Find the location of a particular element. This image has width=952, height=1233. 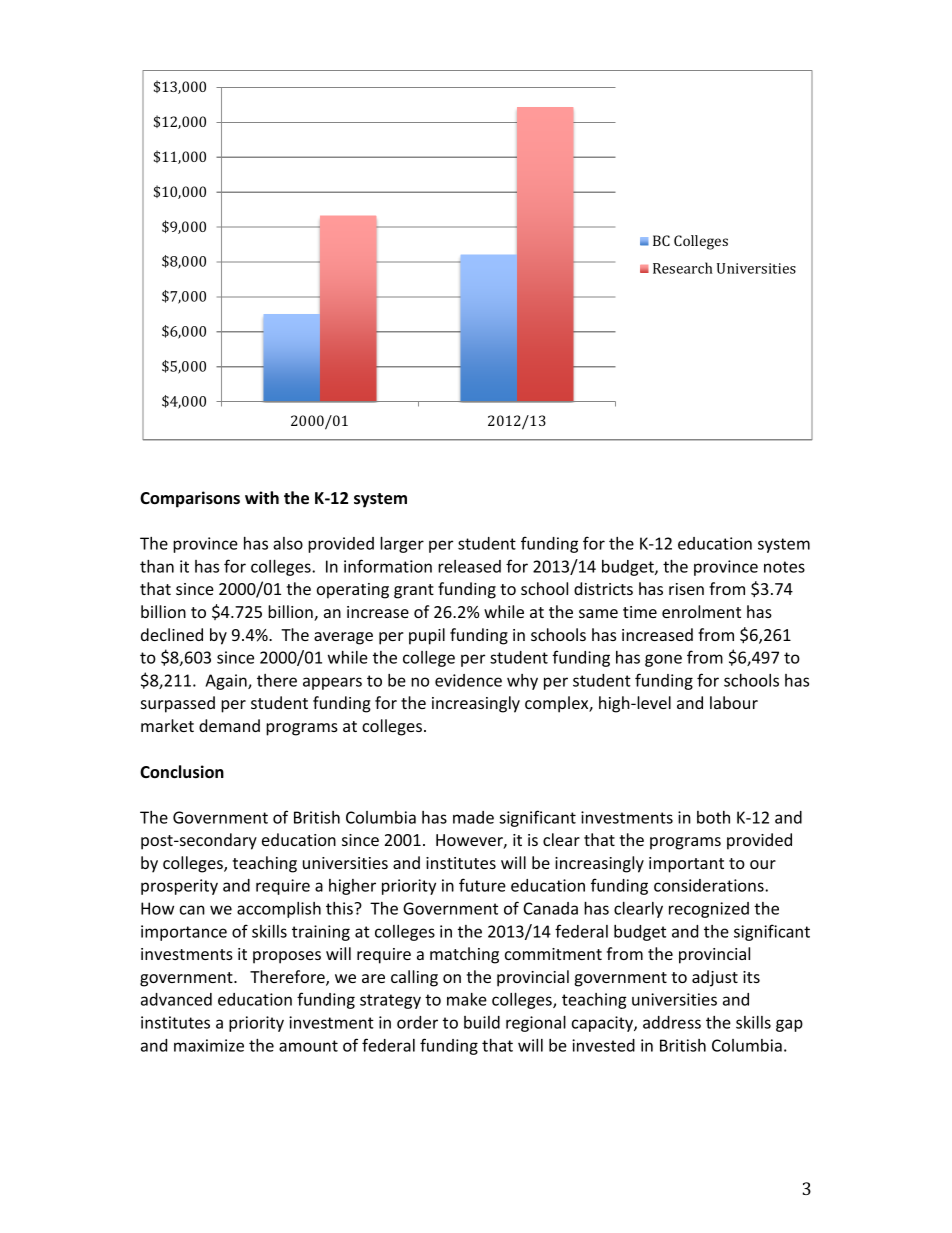

build is located at coordinates (482, 1022).
